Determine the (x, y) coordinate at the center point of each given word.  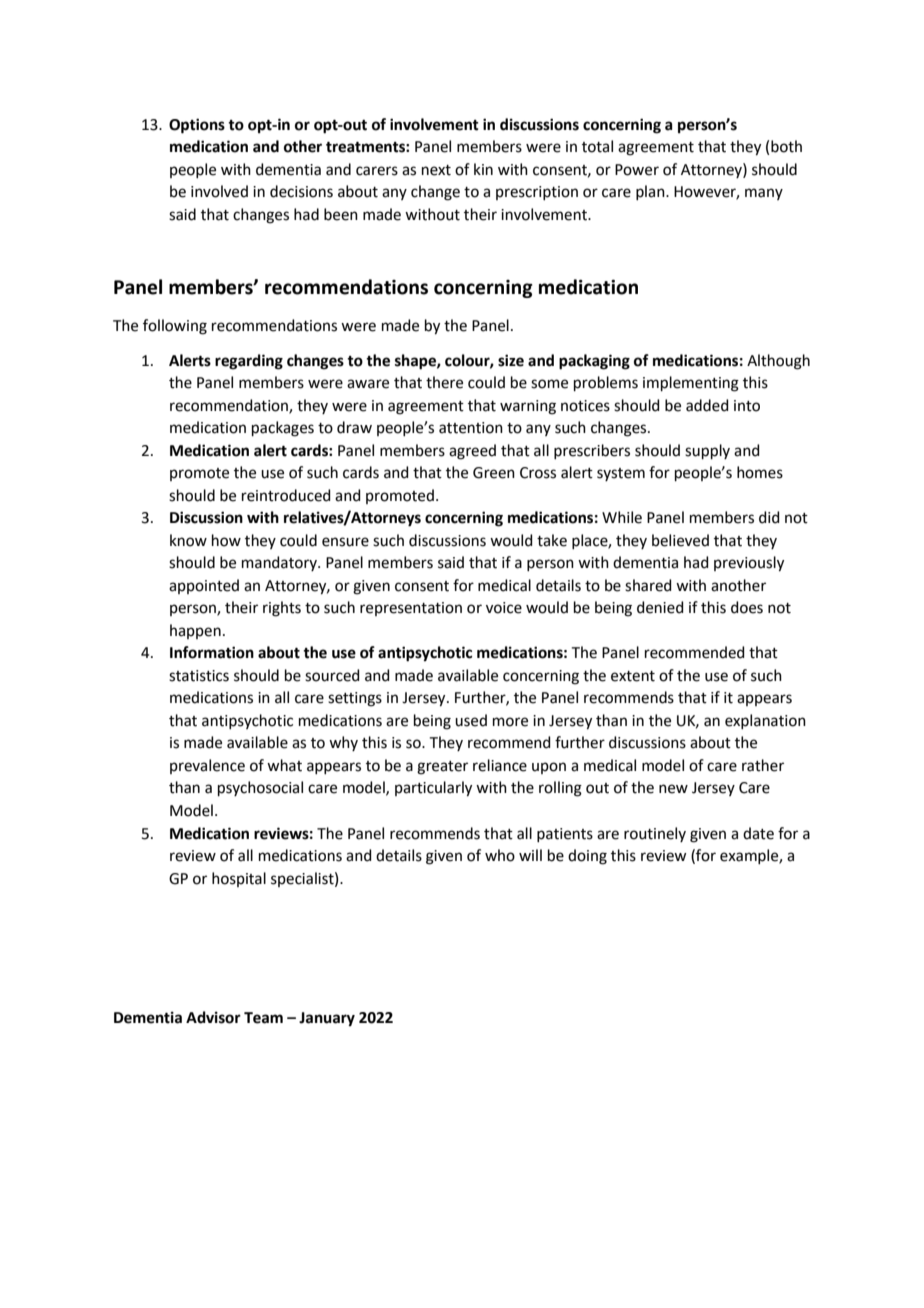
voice (504, 608)
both (786, 146)
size (511, 360)
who (500, 855)
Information (212, 652)
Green (494, 473)
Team (263, 1018)
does (747, 607)
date (758, 833)
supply (707, 451)
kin (483, 169)
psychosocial (260, 788)
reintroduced (286, 495)
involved (219, 191)
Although (778, 362)
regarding (249, 362)
